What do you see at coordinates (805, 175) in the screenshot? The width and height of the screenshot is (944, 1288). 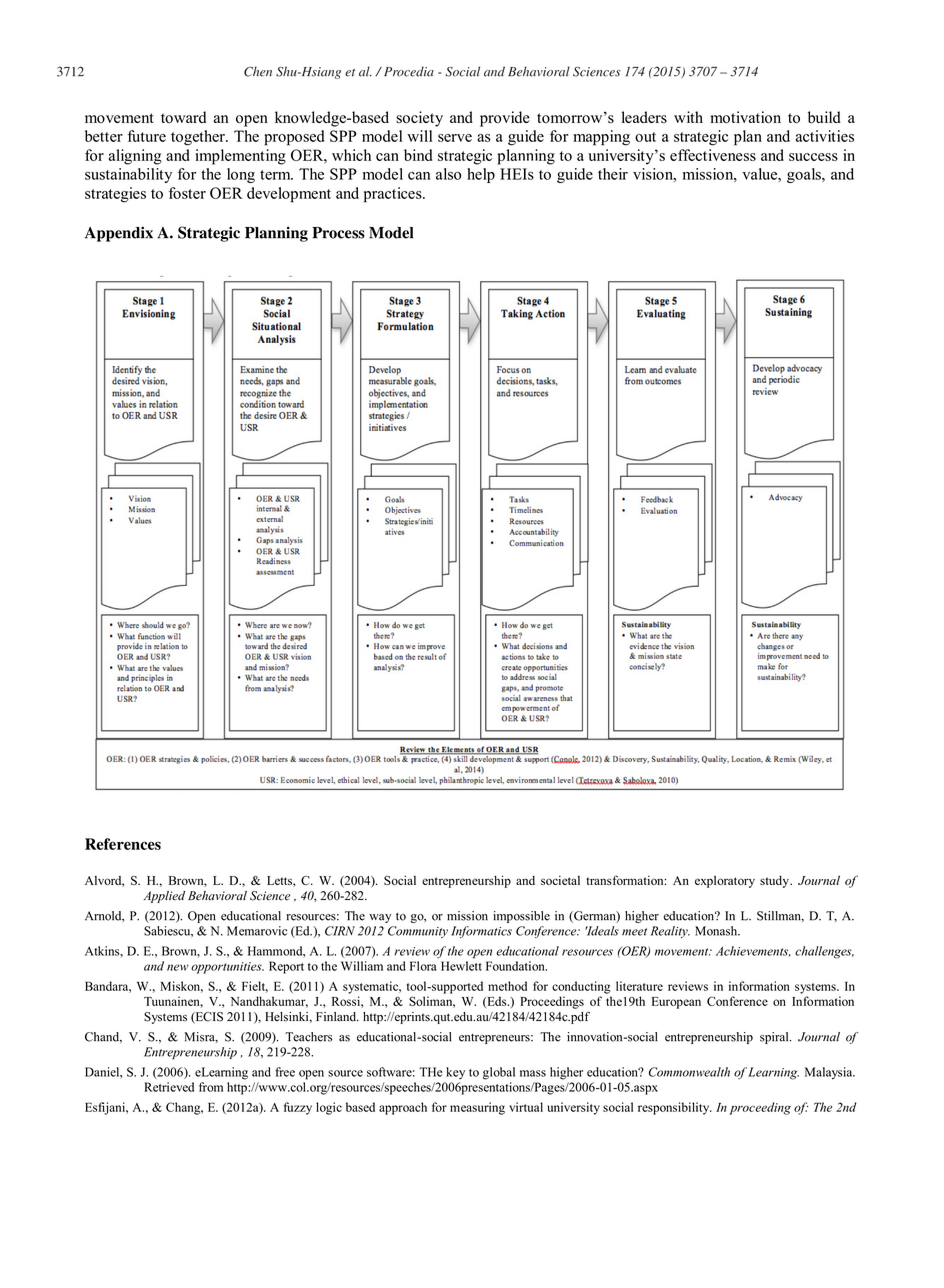 I see `goals` at bounding box center [805, 175].
